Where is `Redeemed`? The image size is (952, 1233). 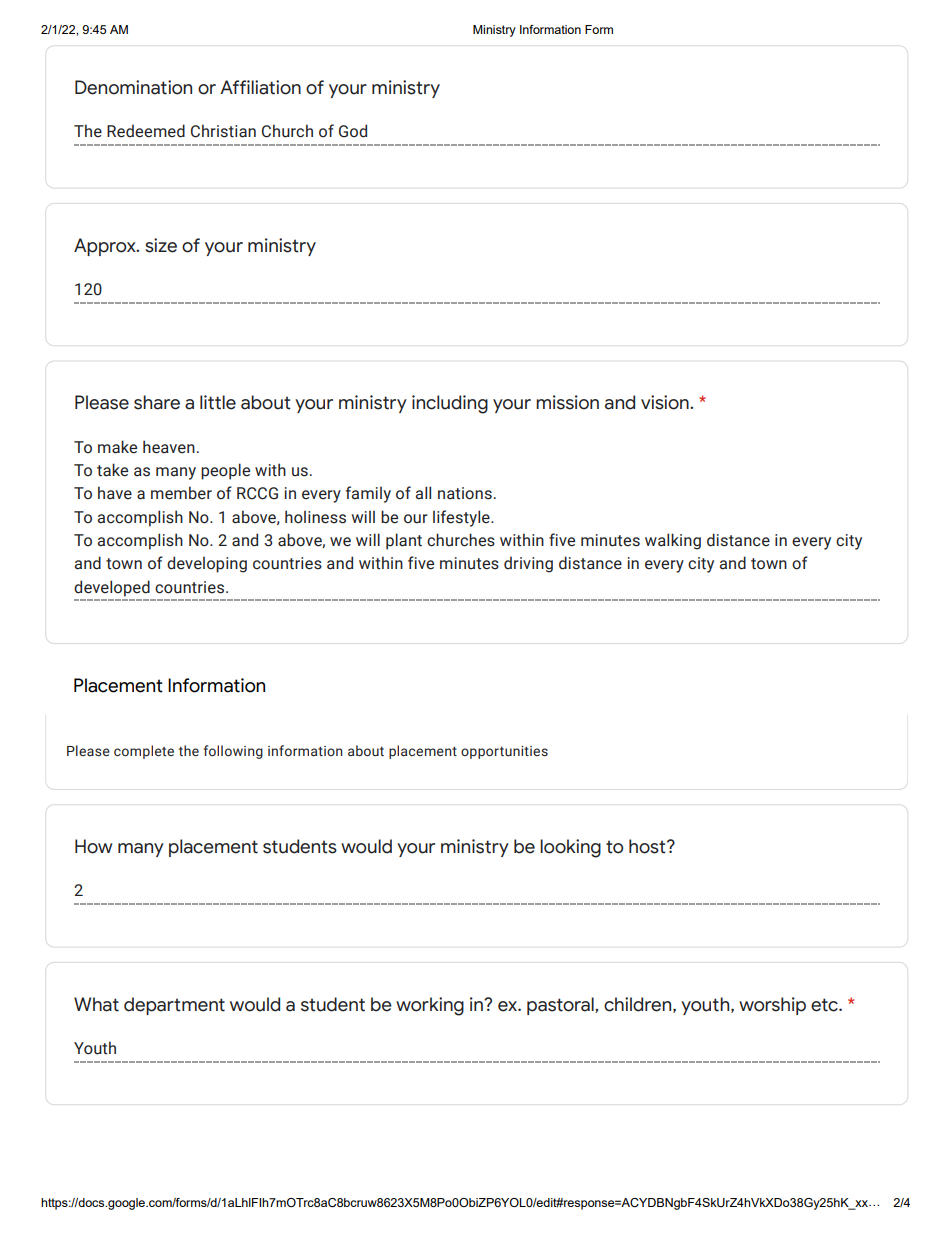
Redeemed is located at coordinates (146, 131).
